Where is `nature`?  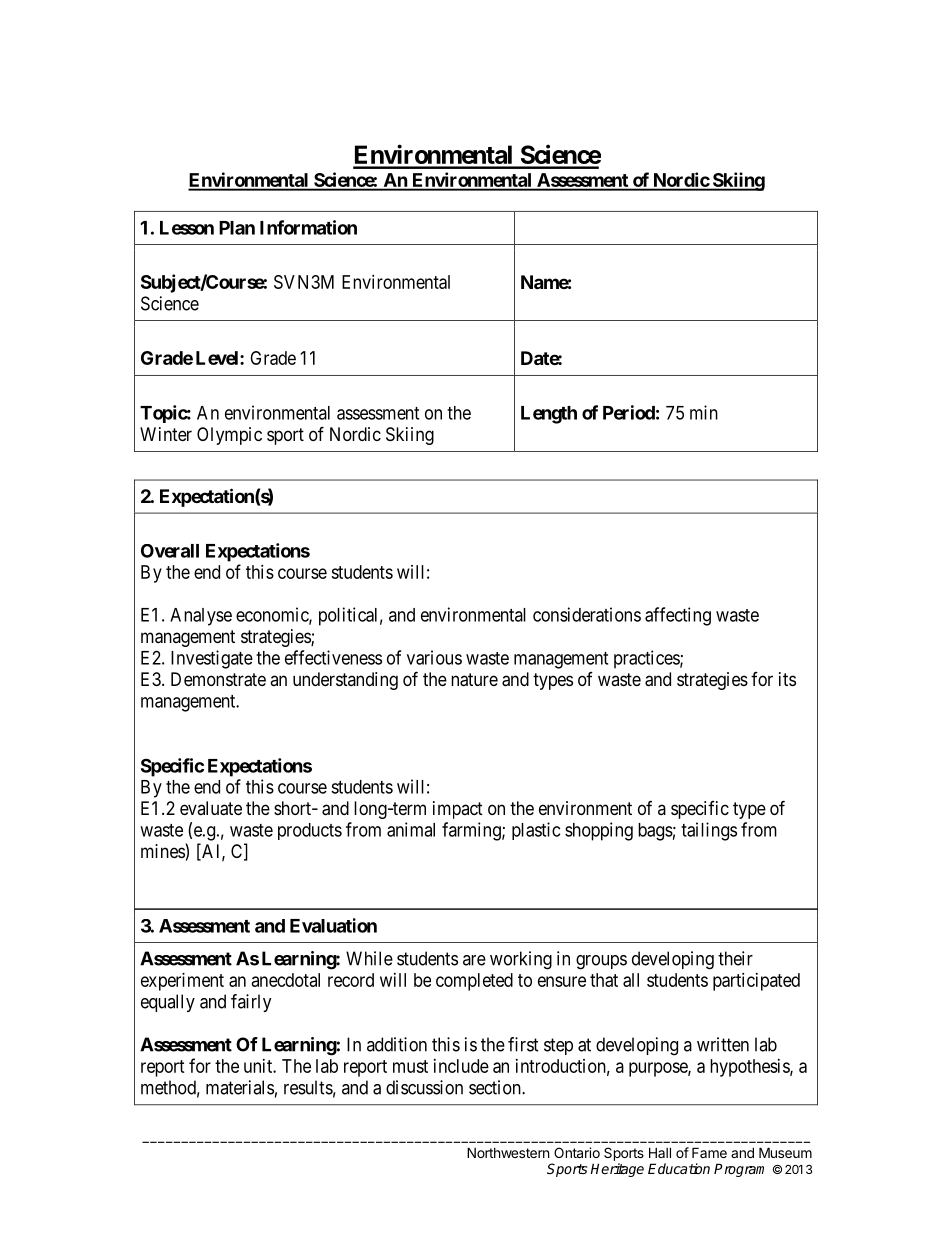 nature is located at coordinates (474, 680).
